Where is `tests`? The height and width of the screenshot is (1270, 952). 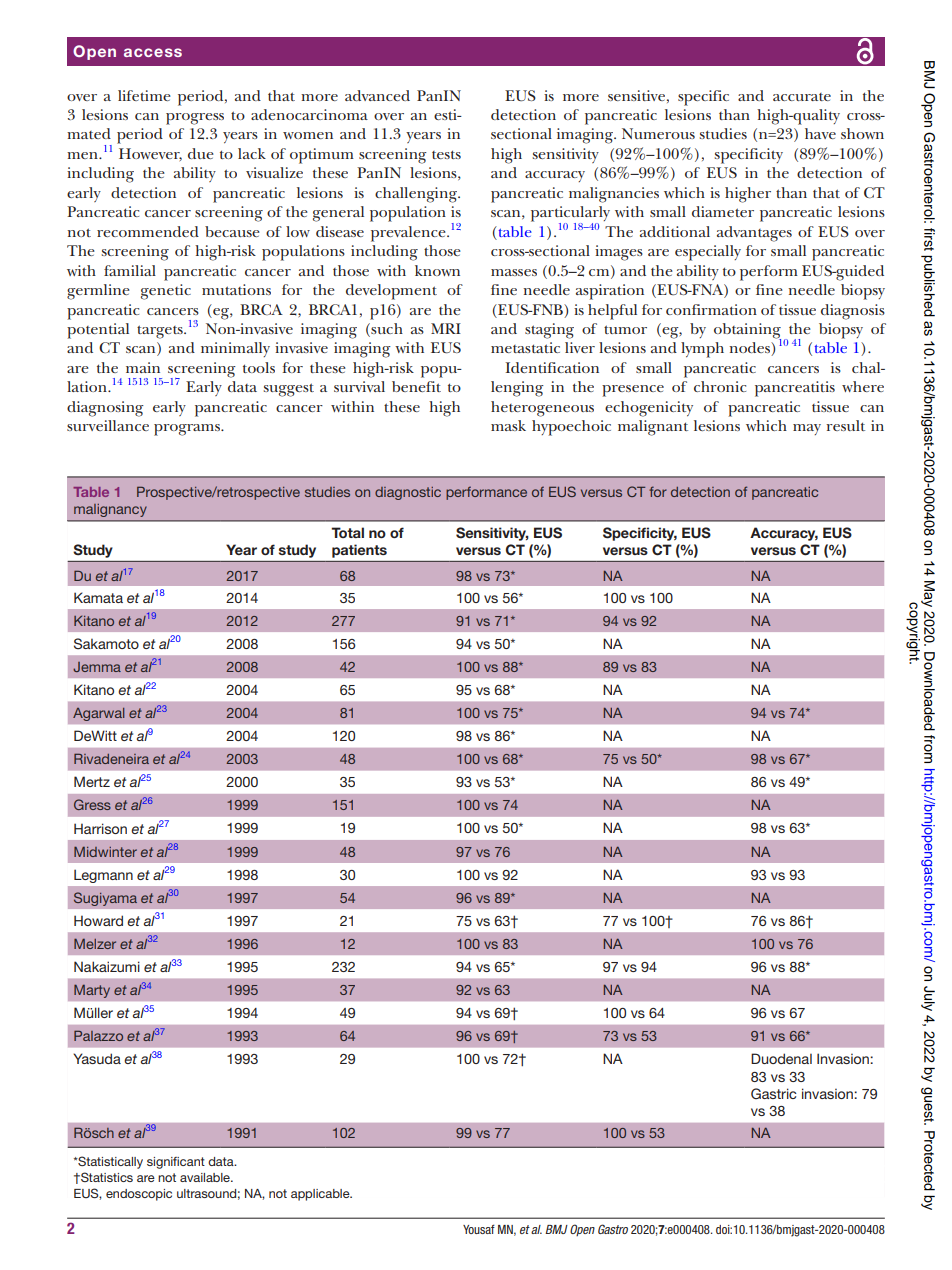
tests is located at coordinates (446, 154).
